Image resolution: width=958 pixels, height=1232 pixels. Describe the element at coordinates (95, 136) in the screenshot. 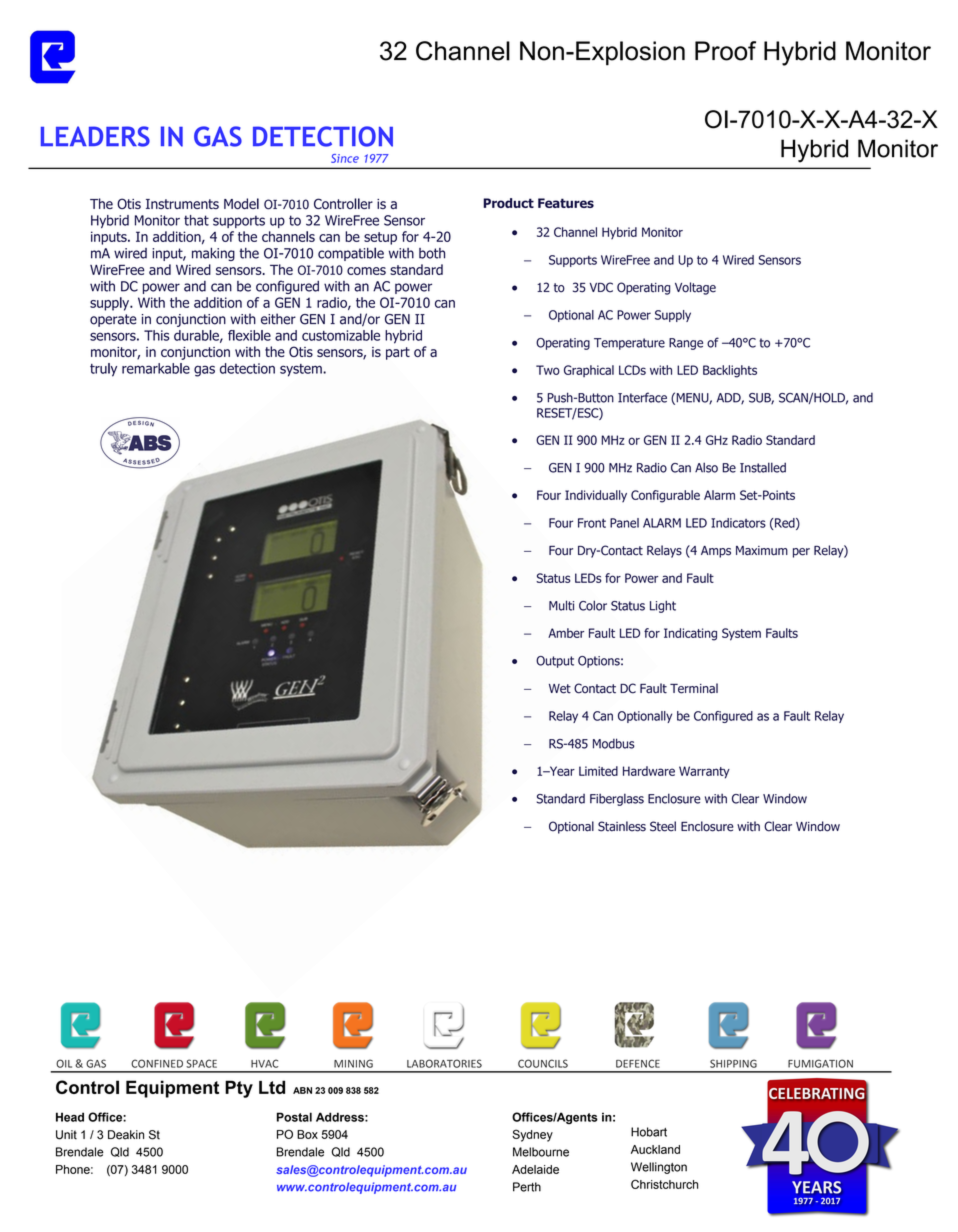

I see `LEADERS` at that location.
